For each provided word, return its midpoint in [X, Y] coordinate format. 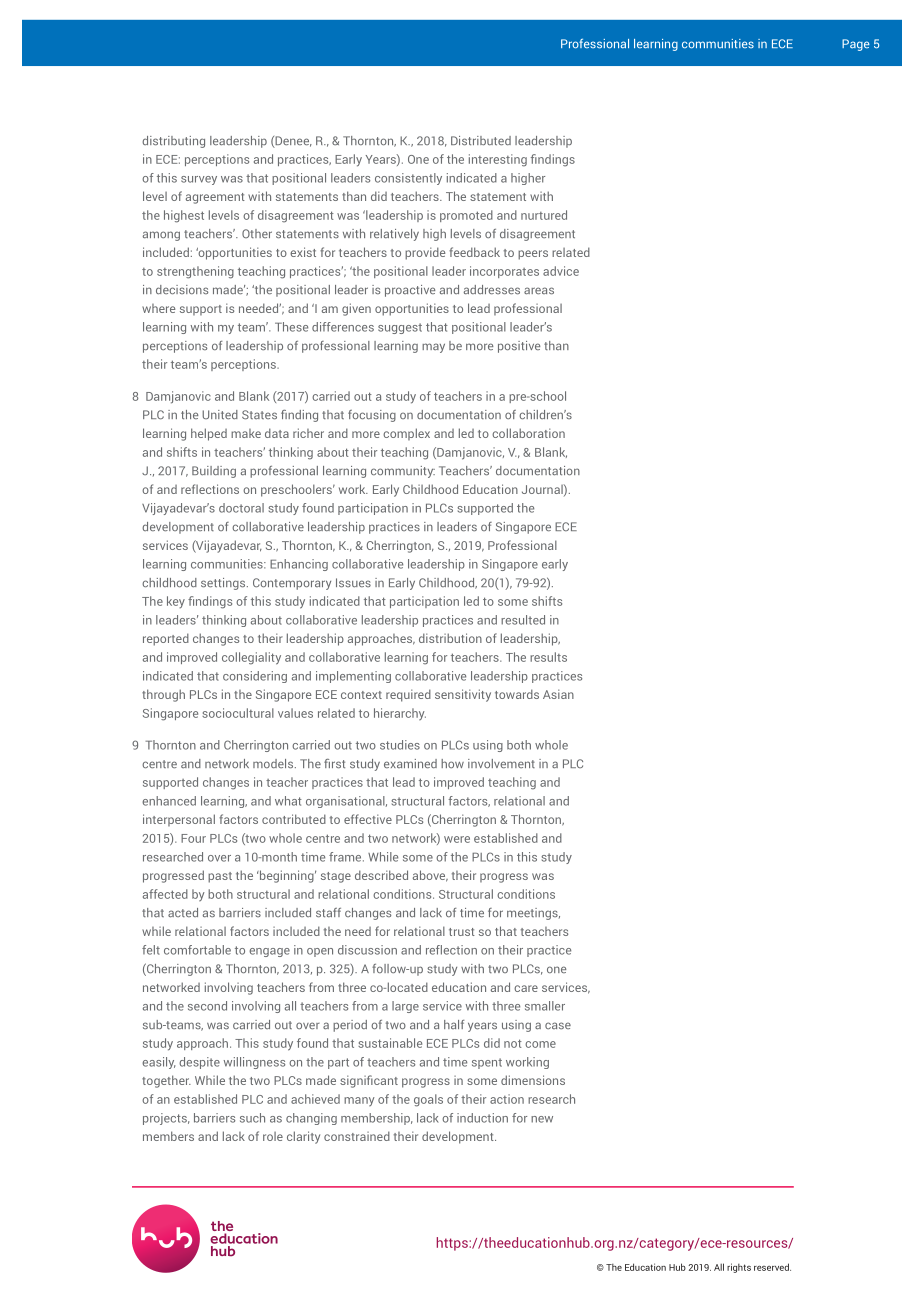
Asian [558, 694]
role [273, 1136]
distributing [173, 142]
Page [856, 45]
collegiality [251, 658]
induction [482, 1118]
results [548, 657]
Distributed [481, 141]
